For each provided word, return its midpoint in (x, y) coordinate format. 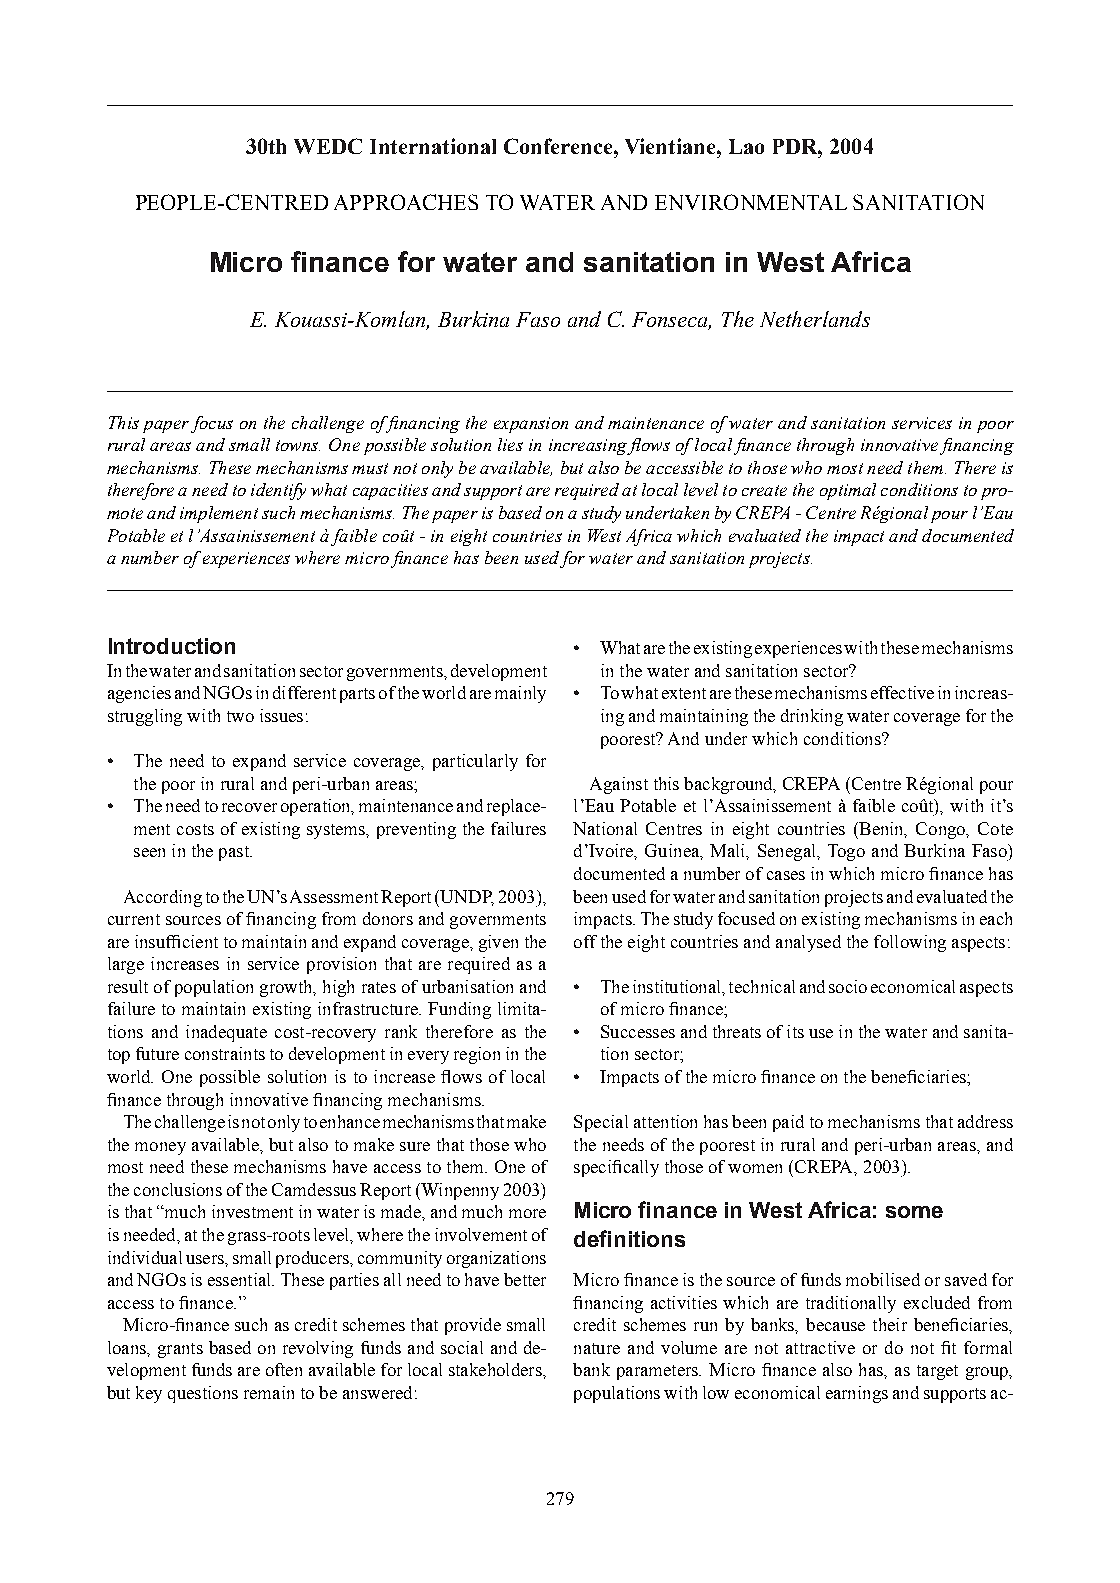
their (890, 1324)
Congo (942, 830)
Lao (746, 146)
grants (180, 1350)
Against (619, 785)
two (240, 716)
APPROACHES (406, 202)
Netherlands (815, 319)
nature (597, 1348)
